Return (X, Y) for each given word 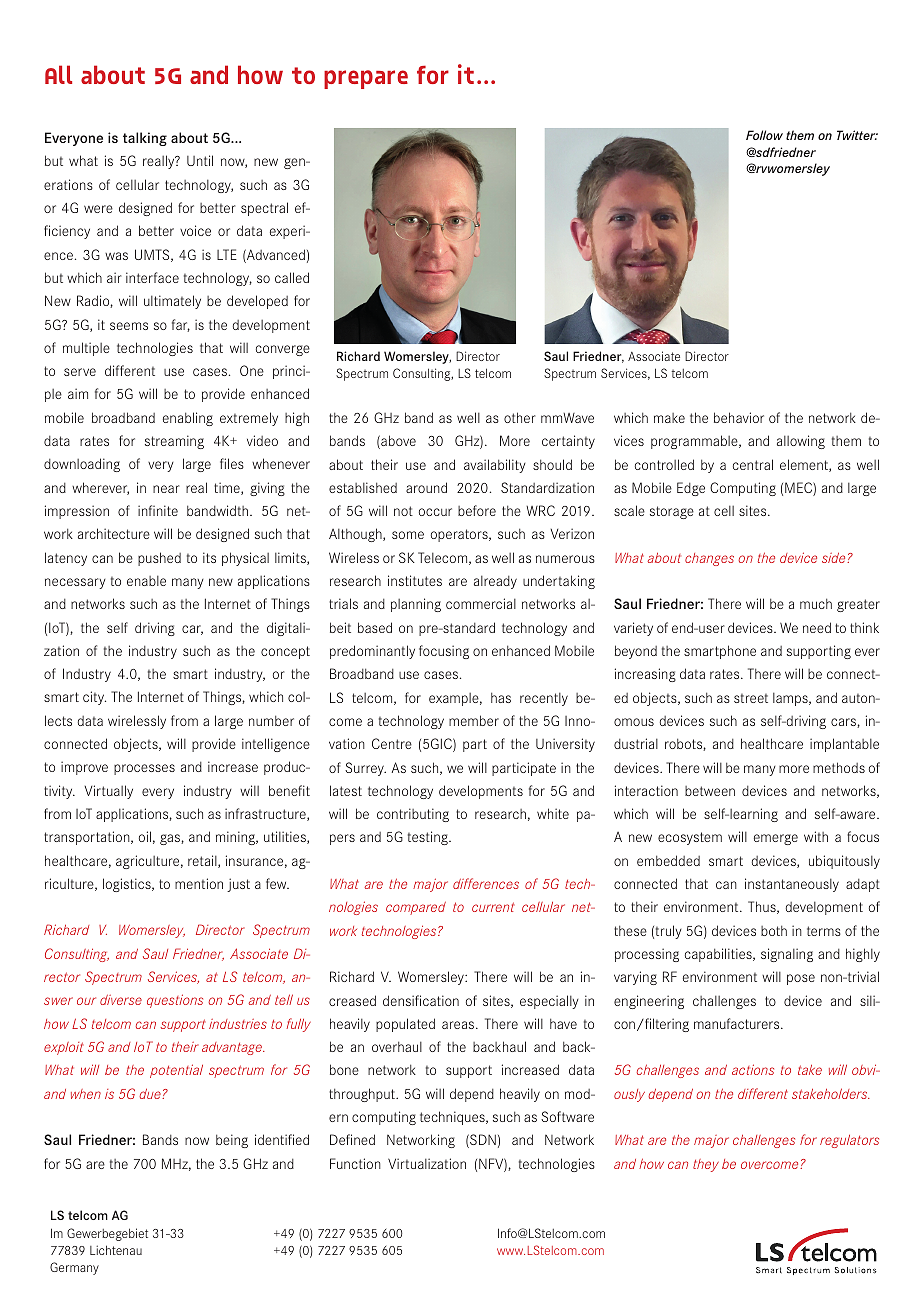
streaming (174, 442)
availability (495, 466)
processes (144, 769)
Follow (764, 135)
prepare (366, 79)
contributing (413, 815)
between (710, 791)
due (151, 1094)
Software (567, 1116)
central (753, 464)
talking (145, 139)
